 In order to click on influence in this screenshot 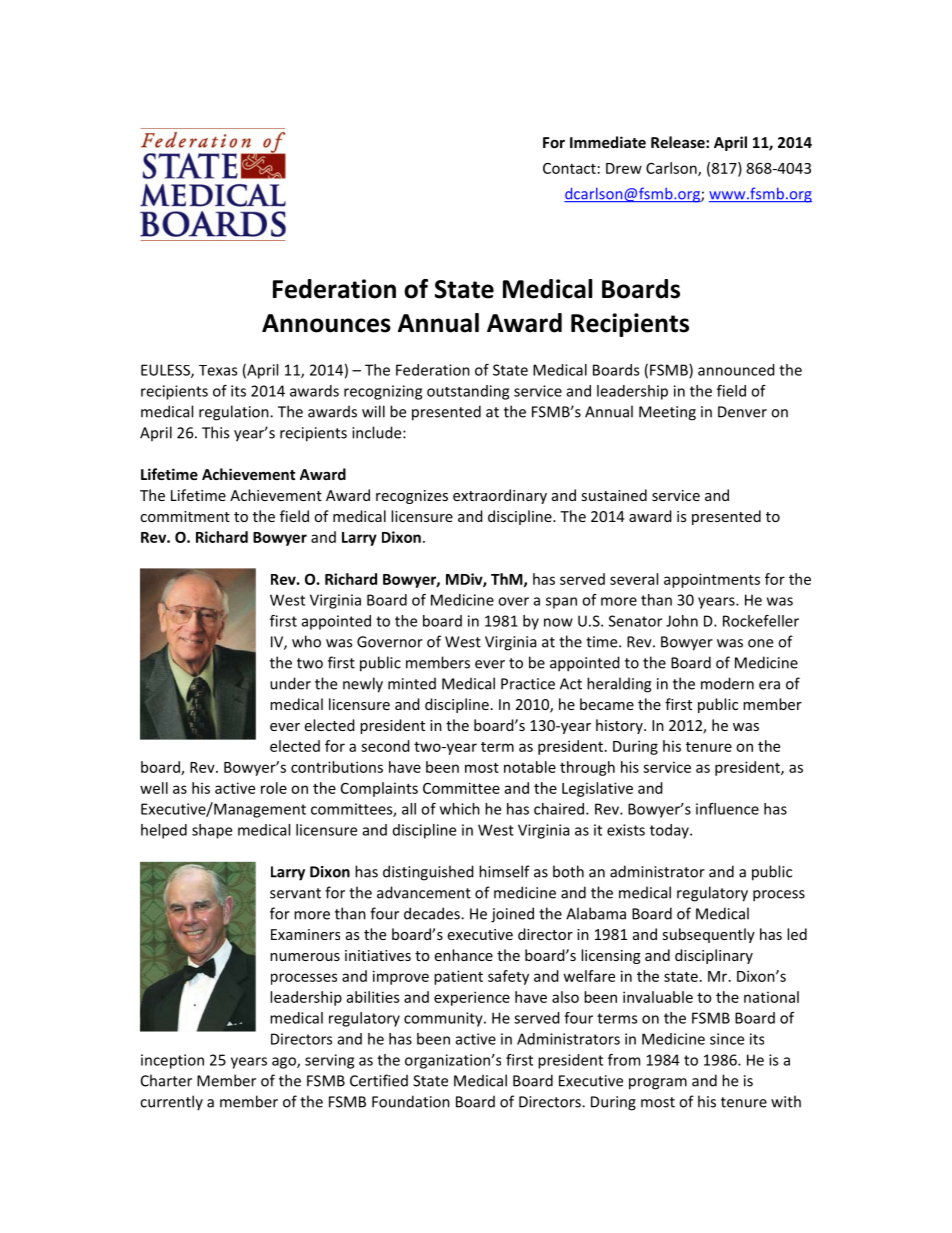, I will do `click(727, 809)`.
